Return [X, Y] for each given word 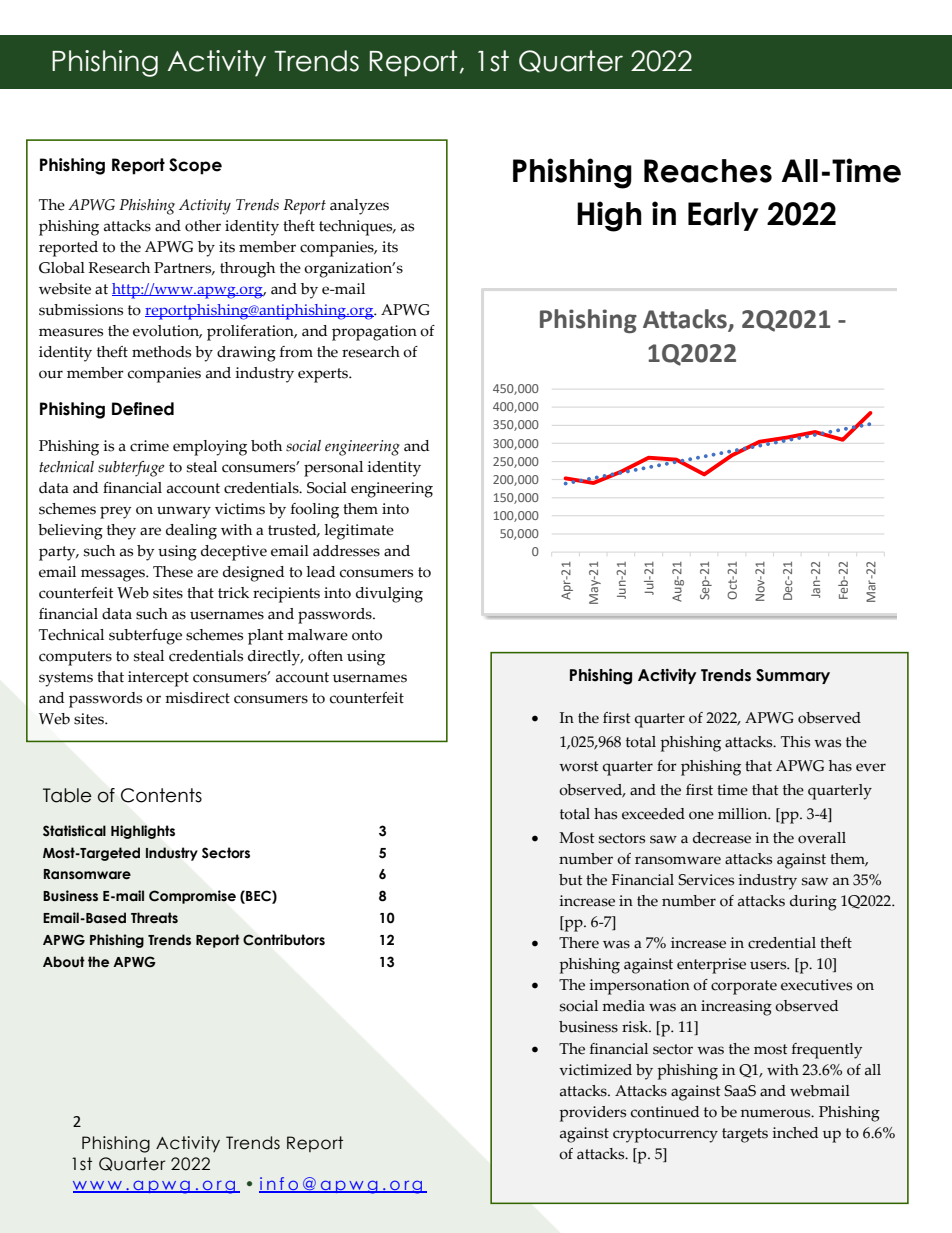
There [579, 943]
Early [723, 216]
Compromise [192, 897]
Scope [195, 166]
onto [367, 635]
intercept [158, 679]
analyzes [359, 207]
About [64, 962]
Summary [793, 676]
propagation [374, 333]
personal [333, 469]
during [813, 903]
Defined [143, 409]
